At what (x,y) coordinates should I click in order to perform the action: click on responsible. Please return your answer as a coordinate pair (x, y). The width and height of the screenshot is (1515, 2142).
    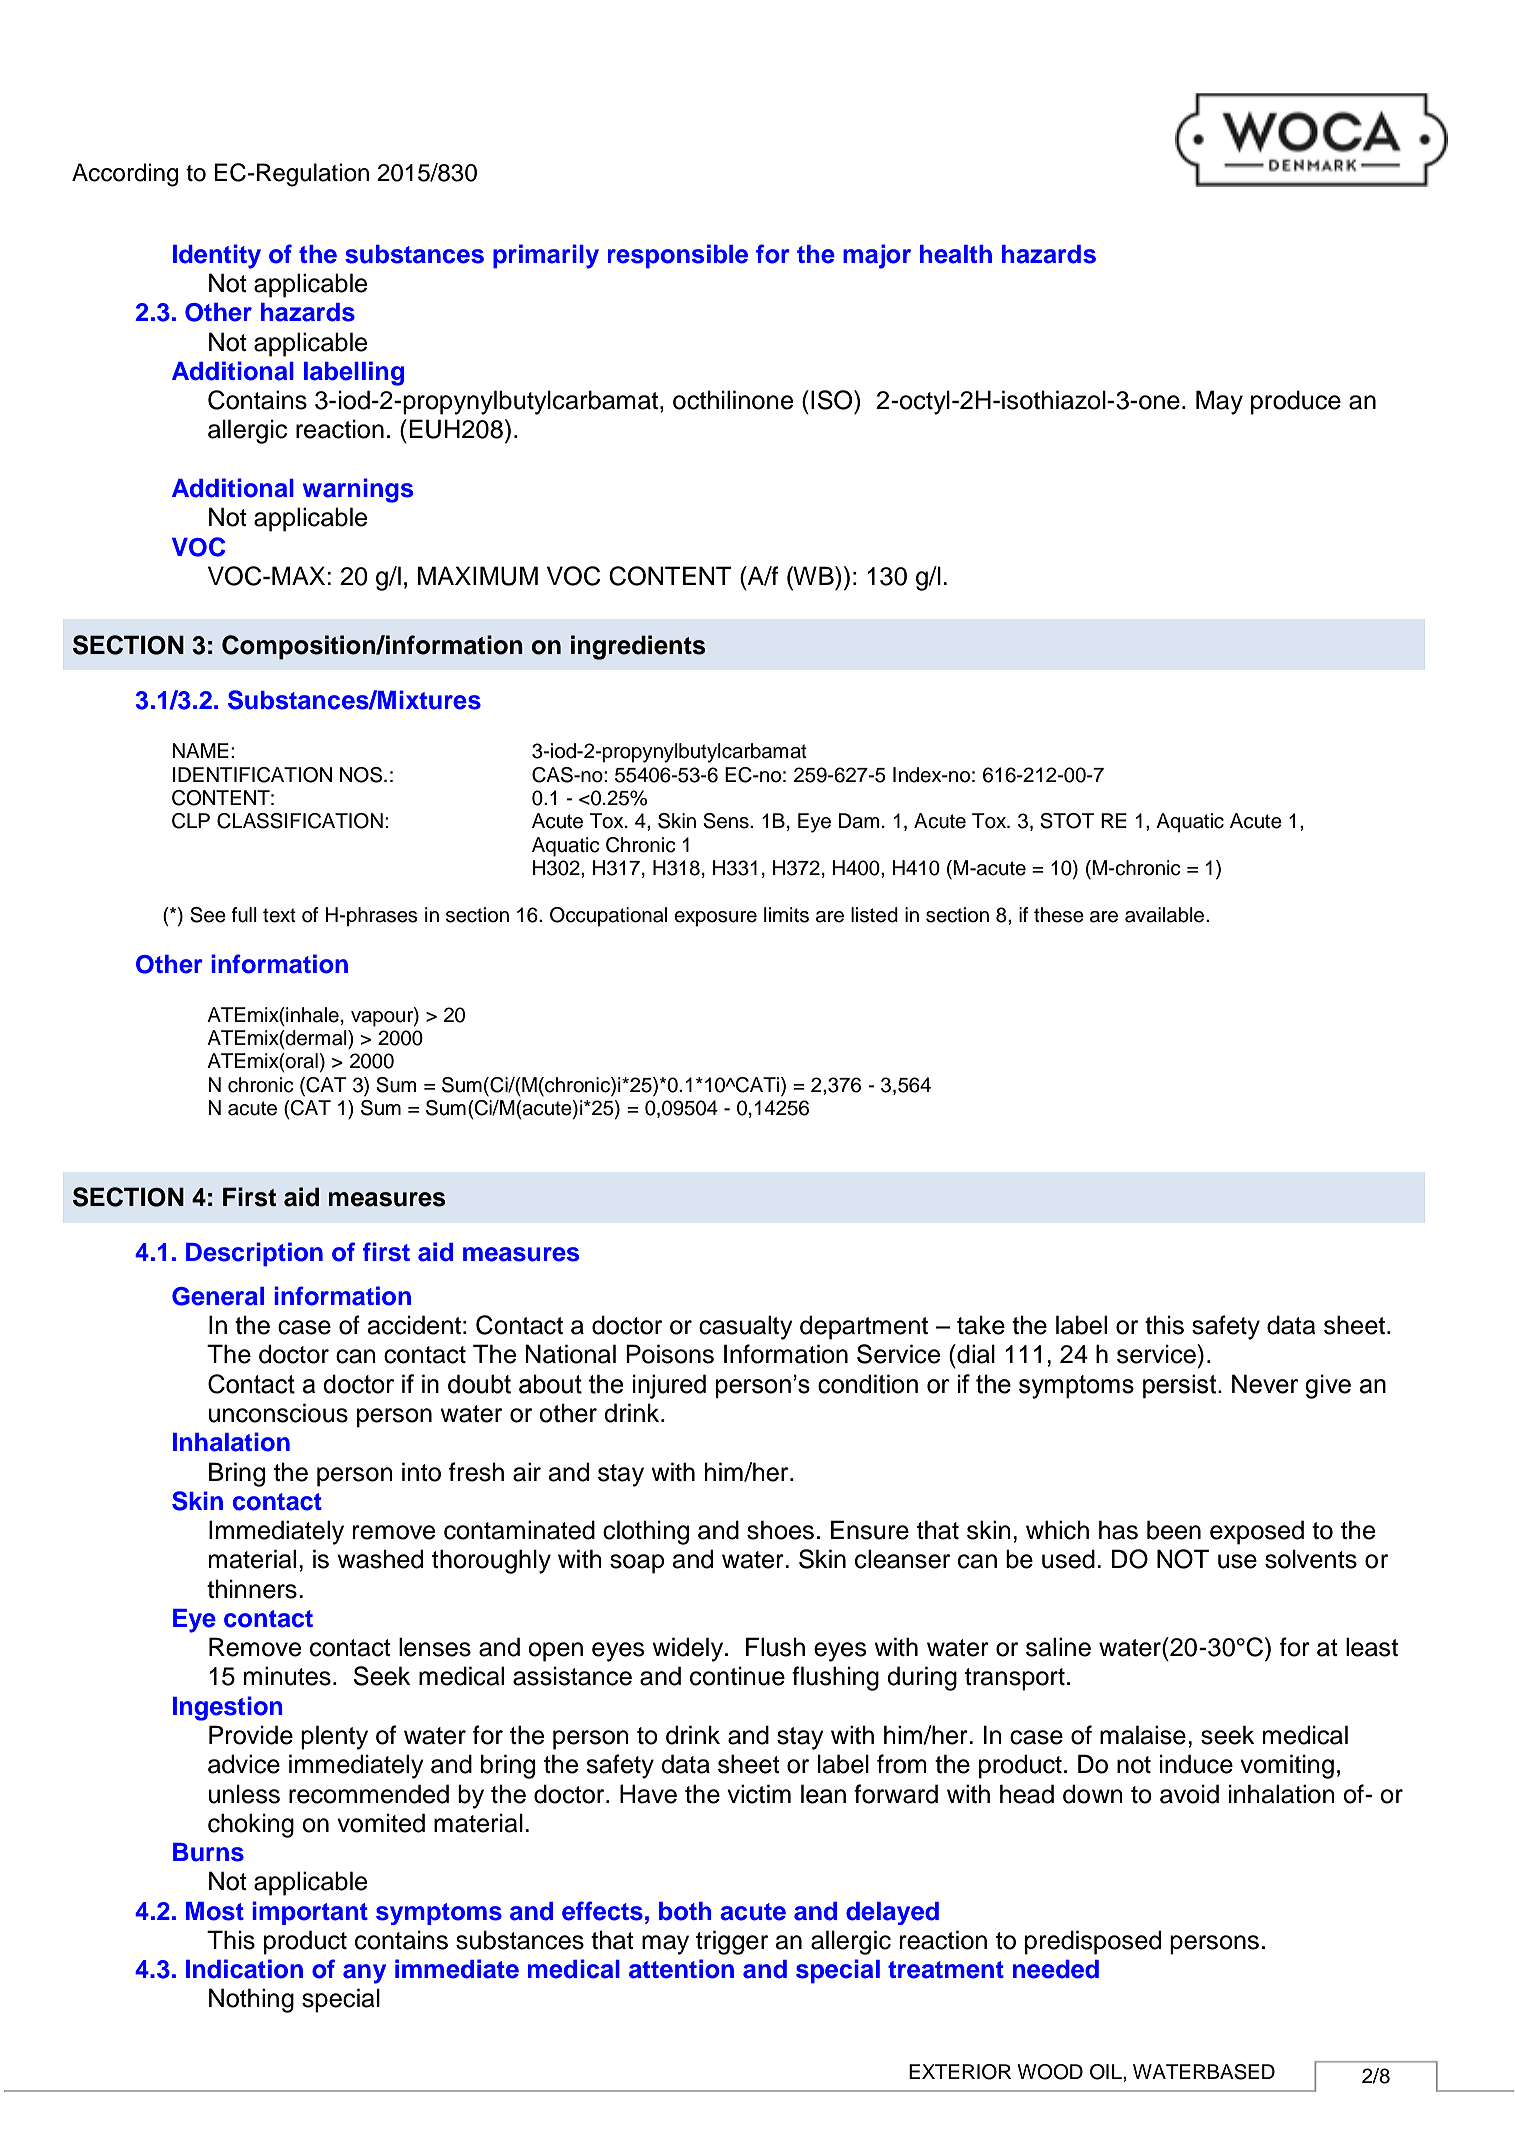
    Looking at the image, I should click on (678, 256).
